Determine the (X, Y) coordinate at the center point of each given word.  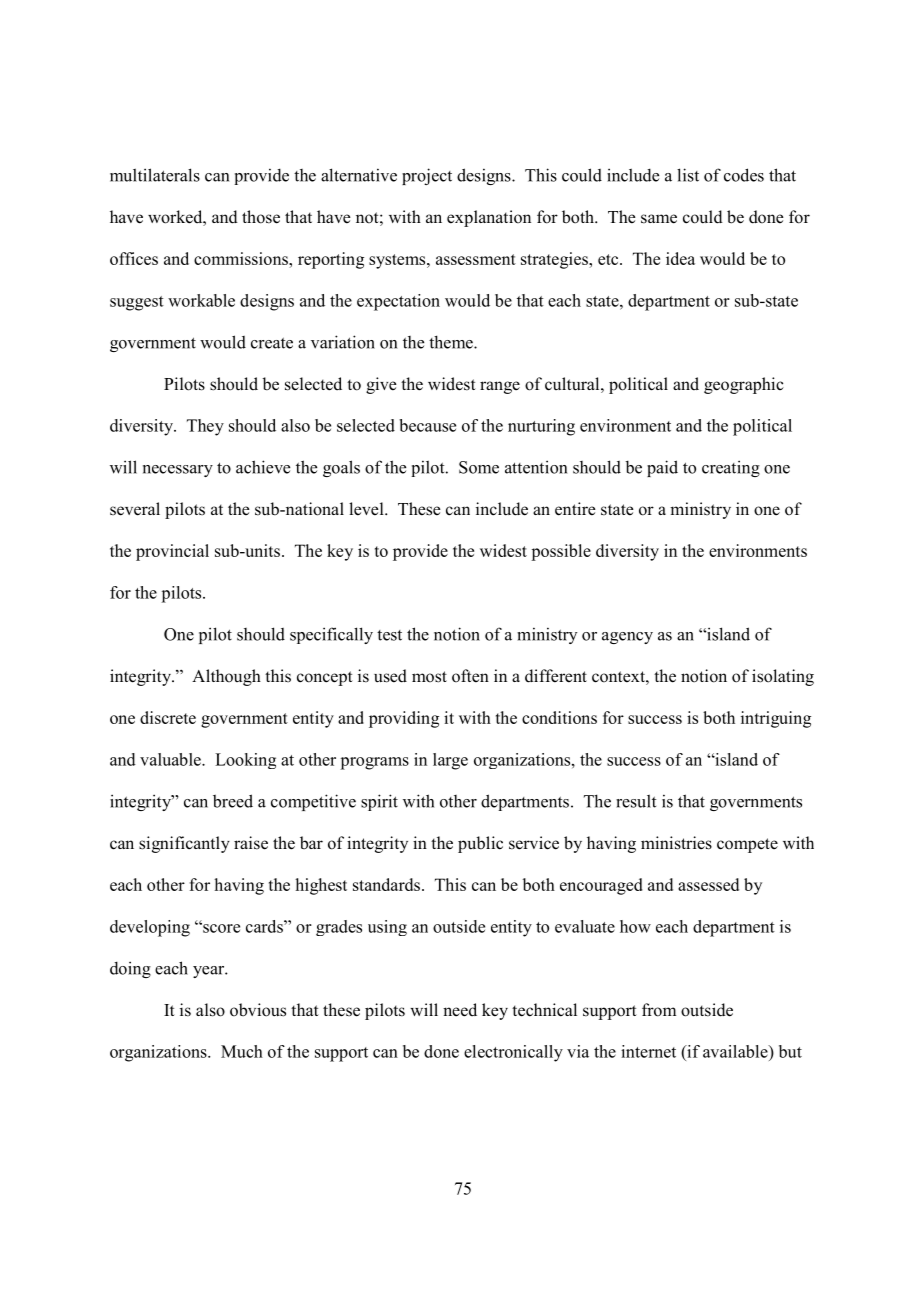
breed (233, 801)
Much (242, 1051)
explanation (489, 218)
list (688, 175)
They (205, 427)
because (427, 425)
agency (627, 638)
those (261, 217)
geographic (744, 385)
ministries (676, 843)
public (480, 844)
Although (226, 677)
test (389, 635)
